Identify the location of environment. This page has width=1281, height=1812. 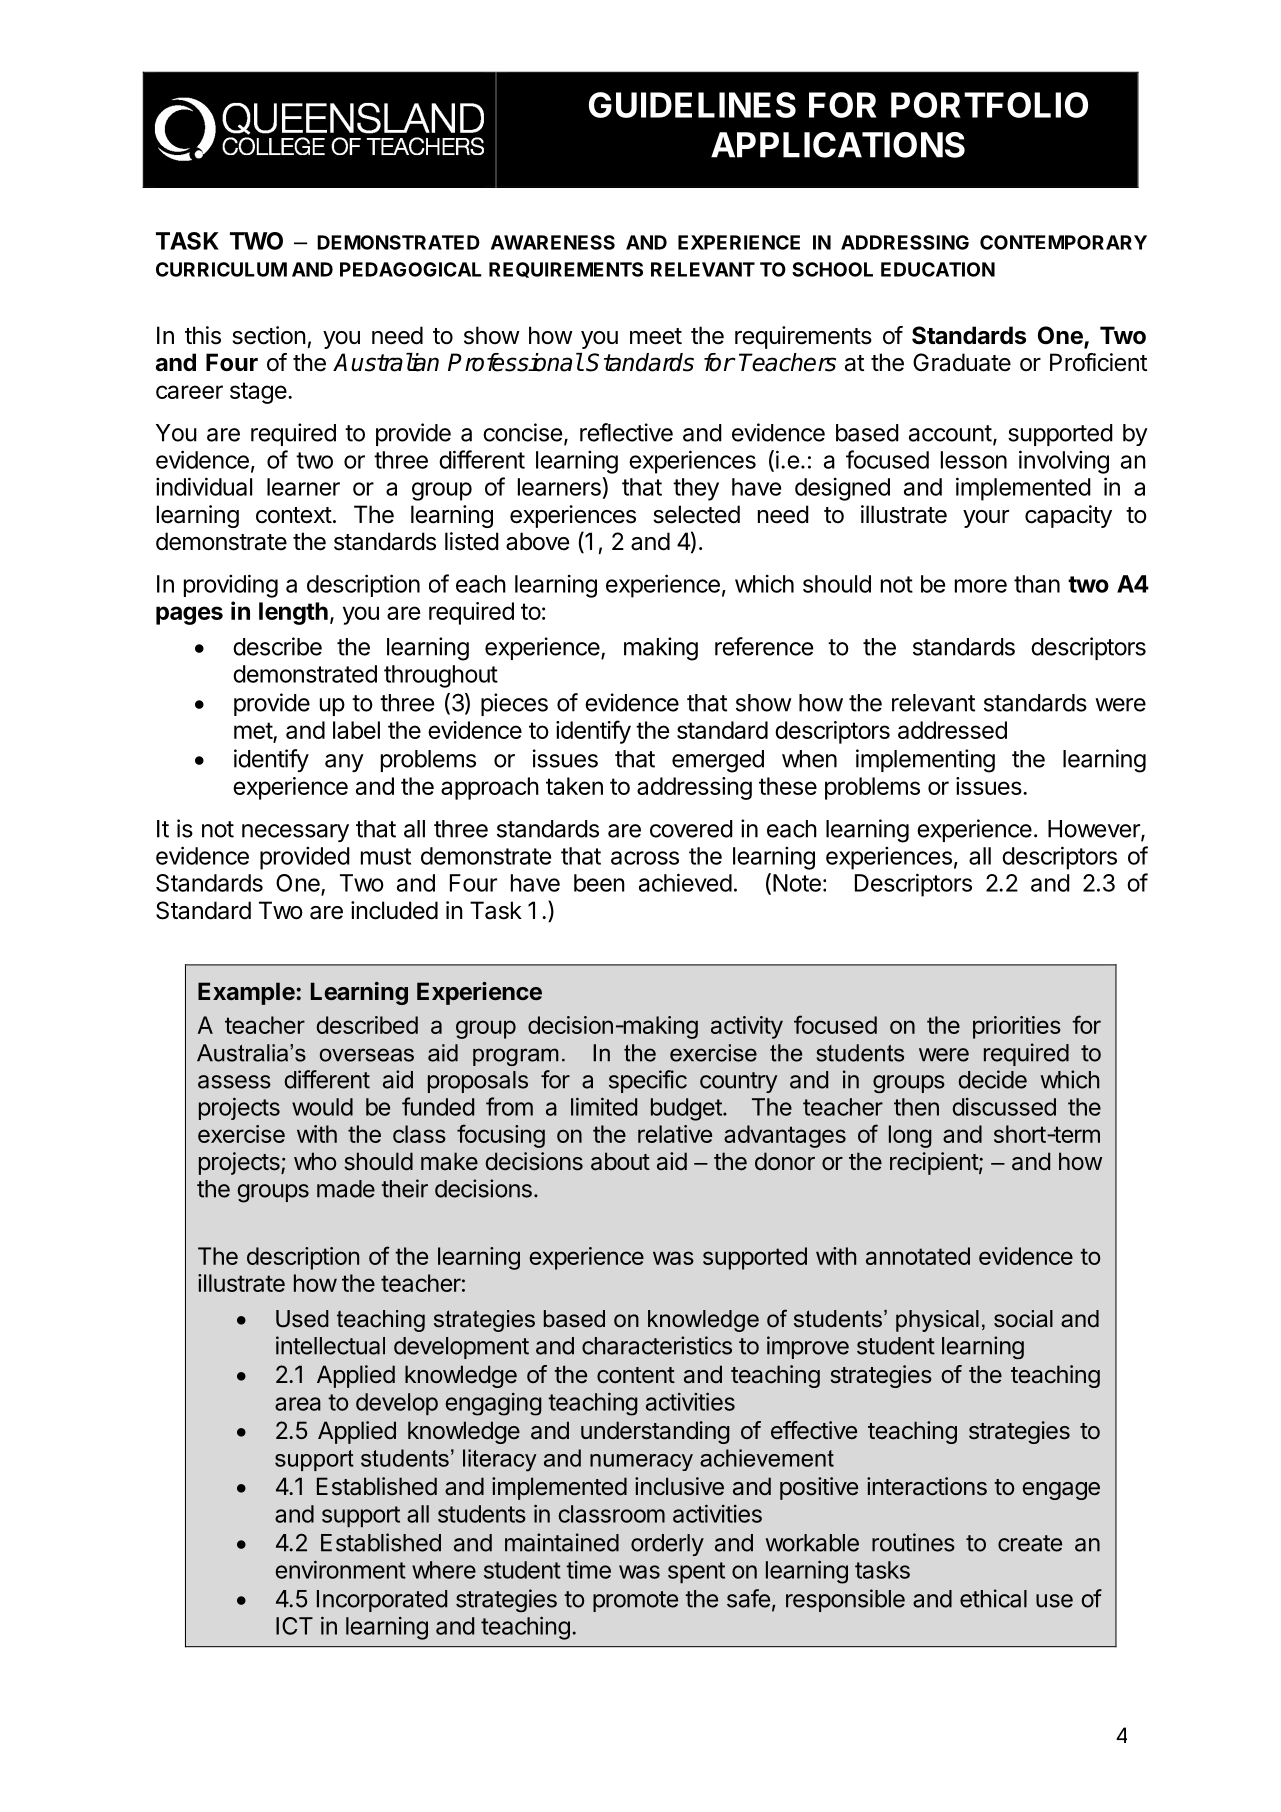
(340, 1569).
